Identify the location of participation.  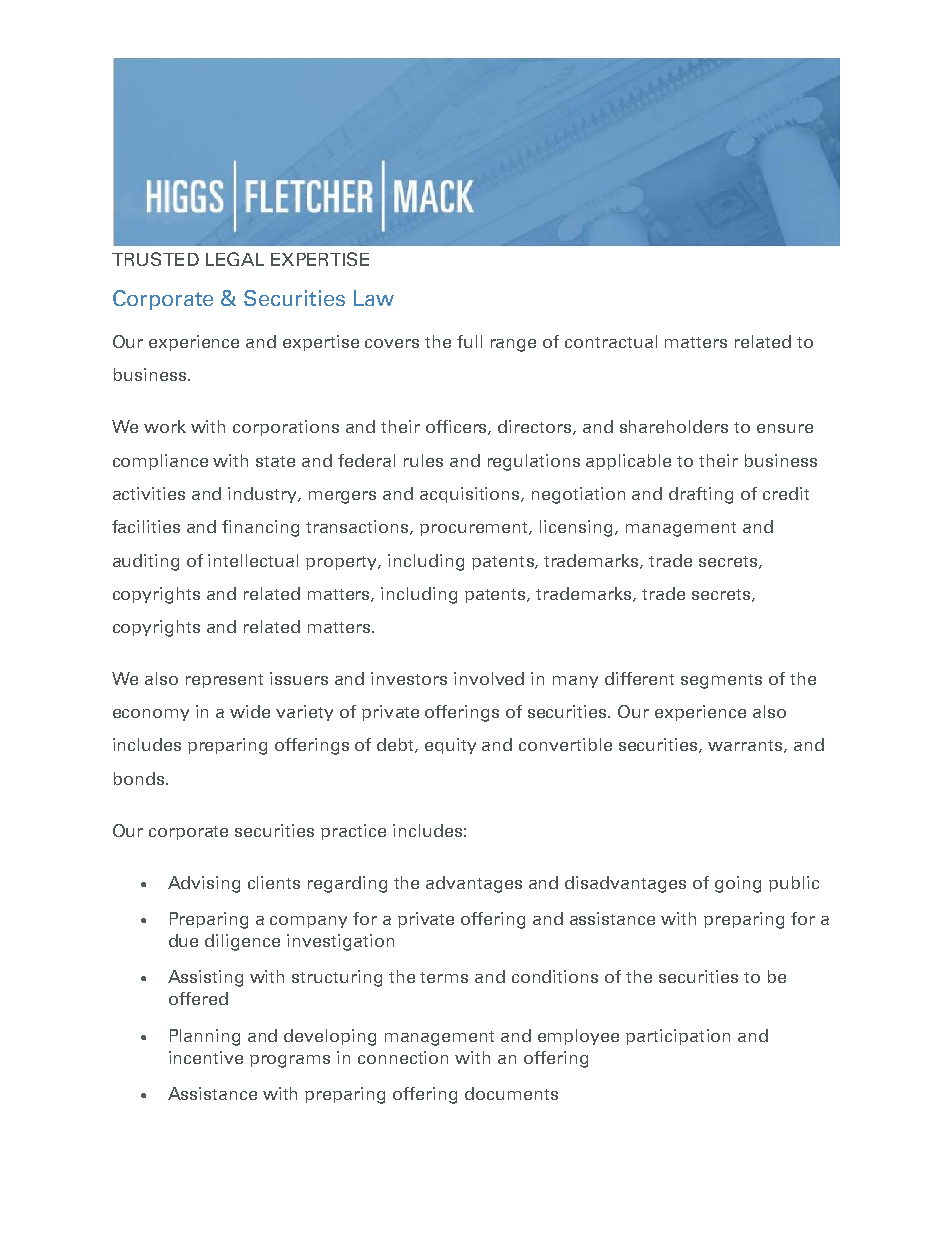
(678, 1037).
